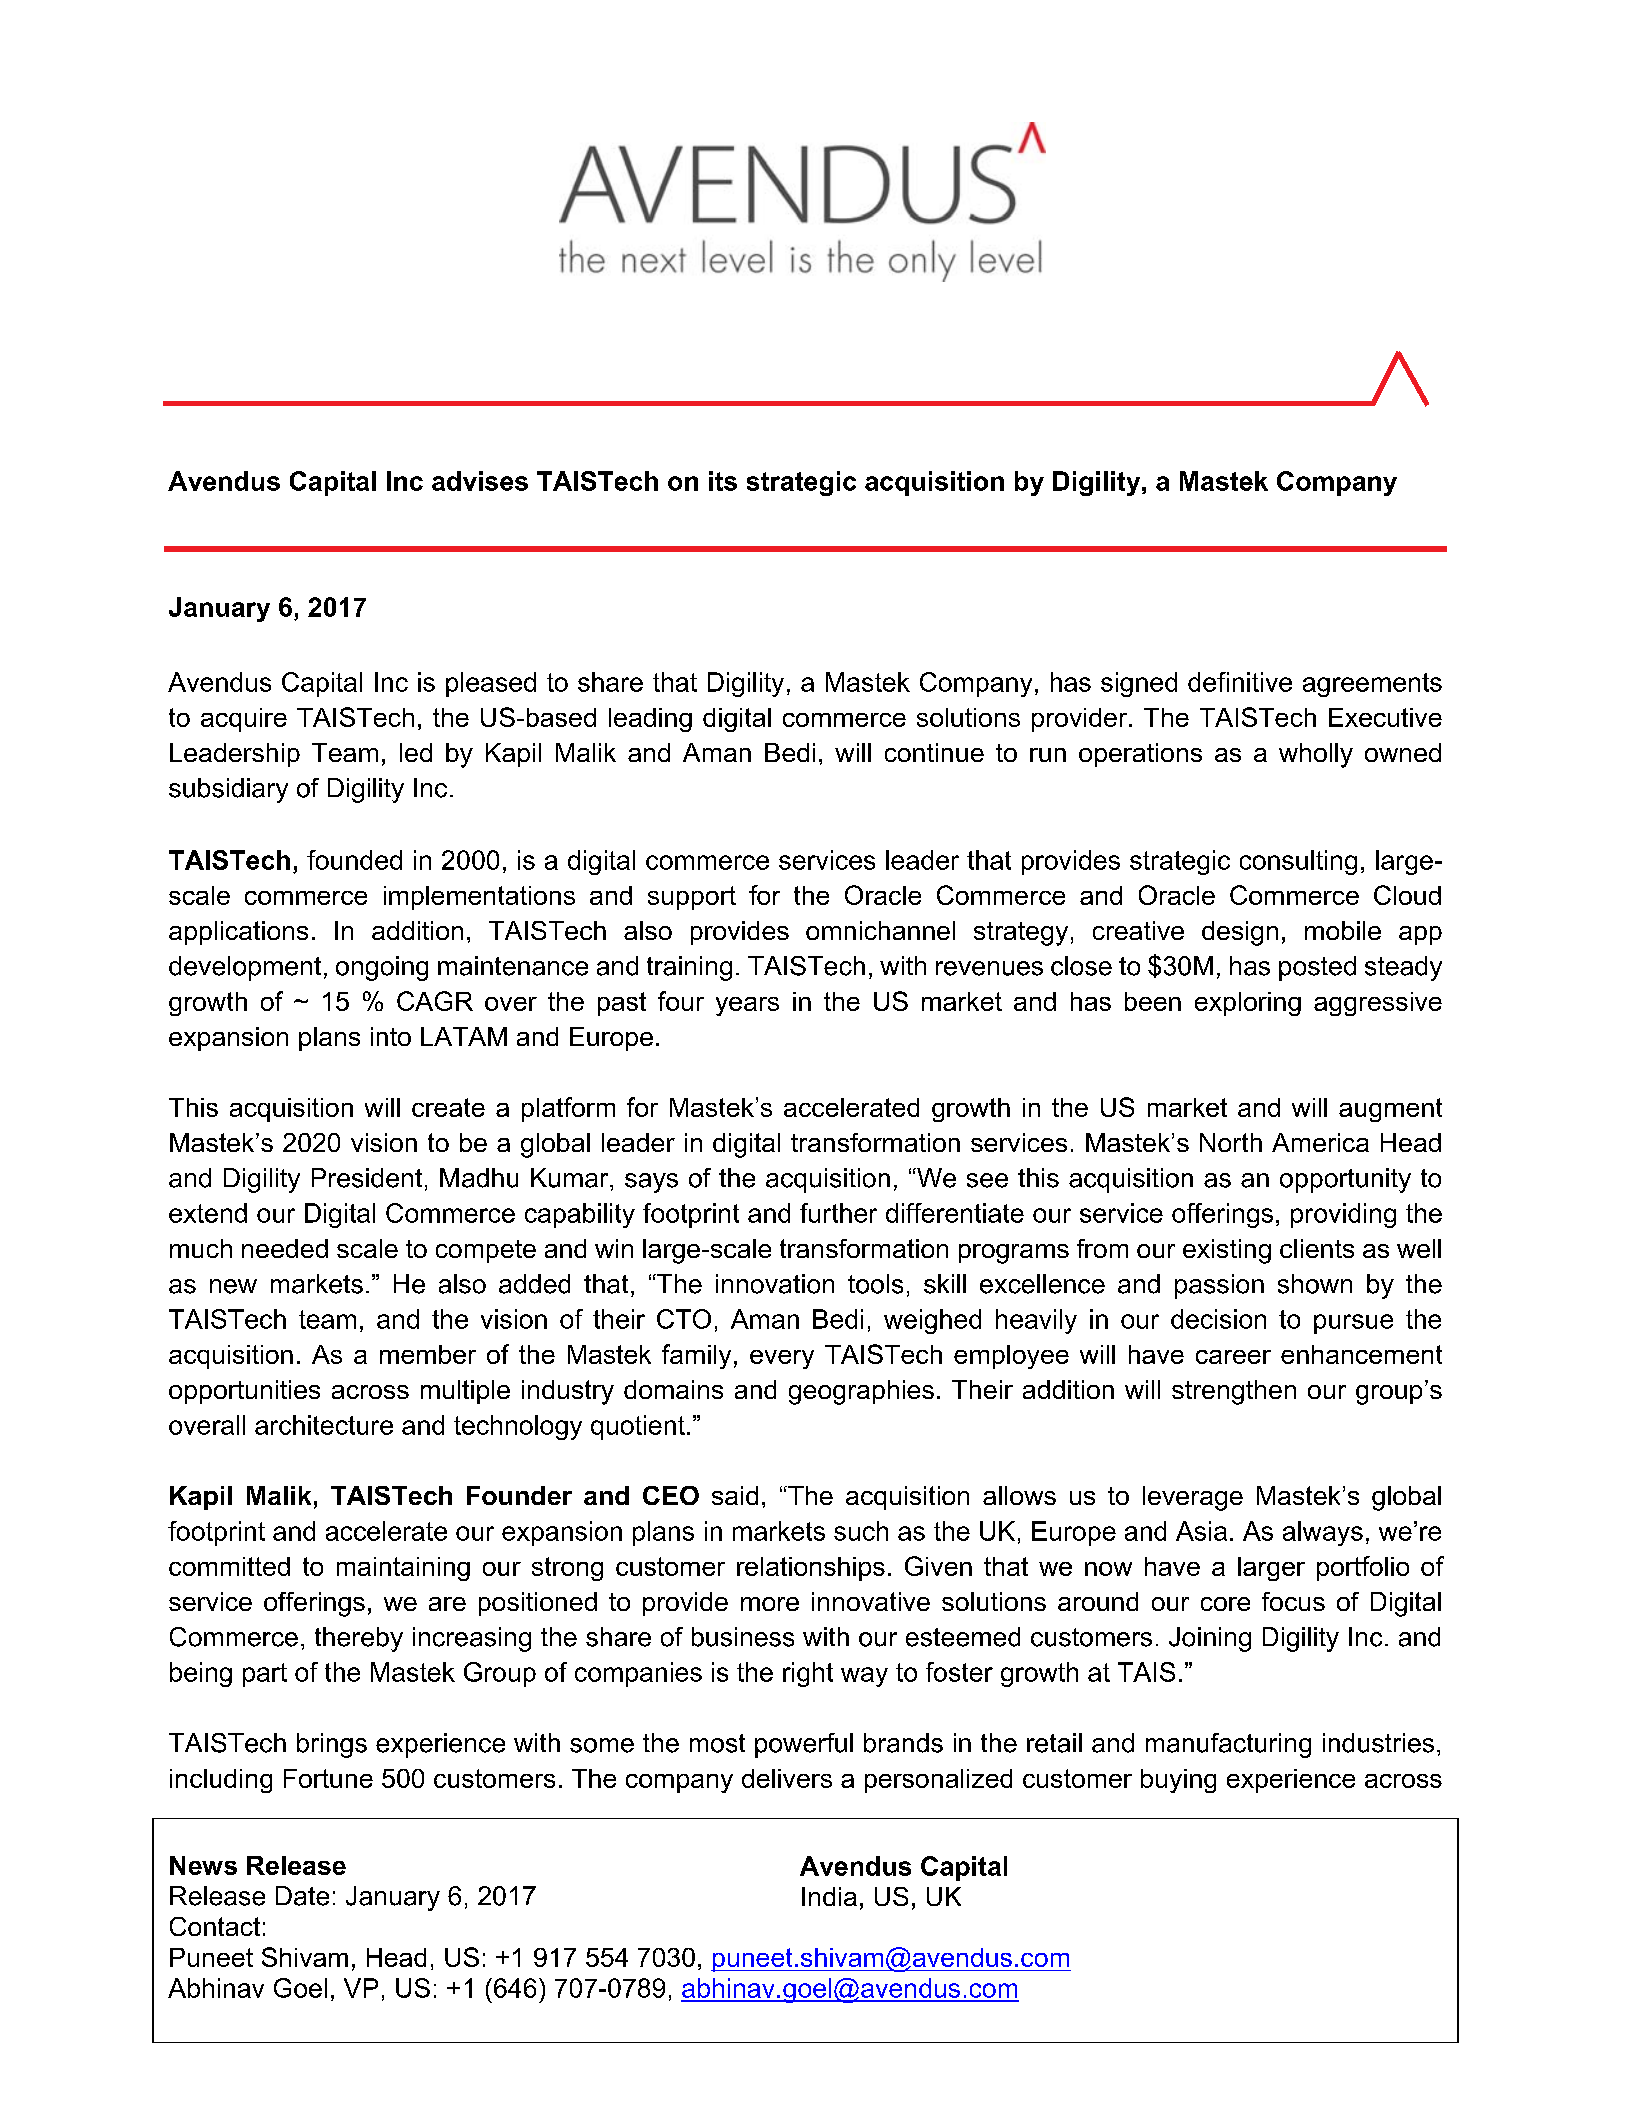 The image size is (1635, 2115). I want to click on providing, so click(1343, 1215).
